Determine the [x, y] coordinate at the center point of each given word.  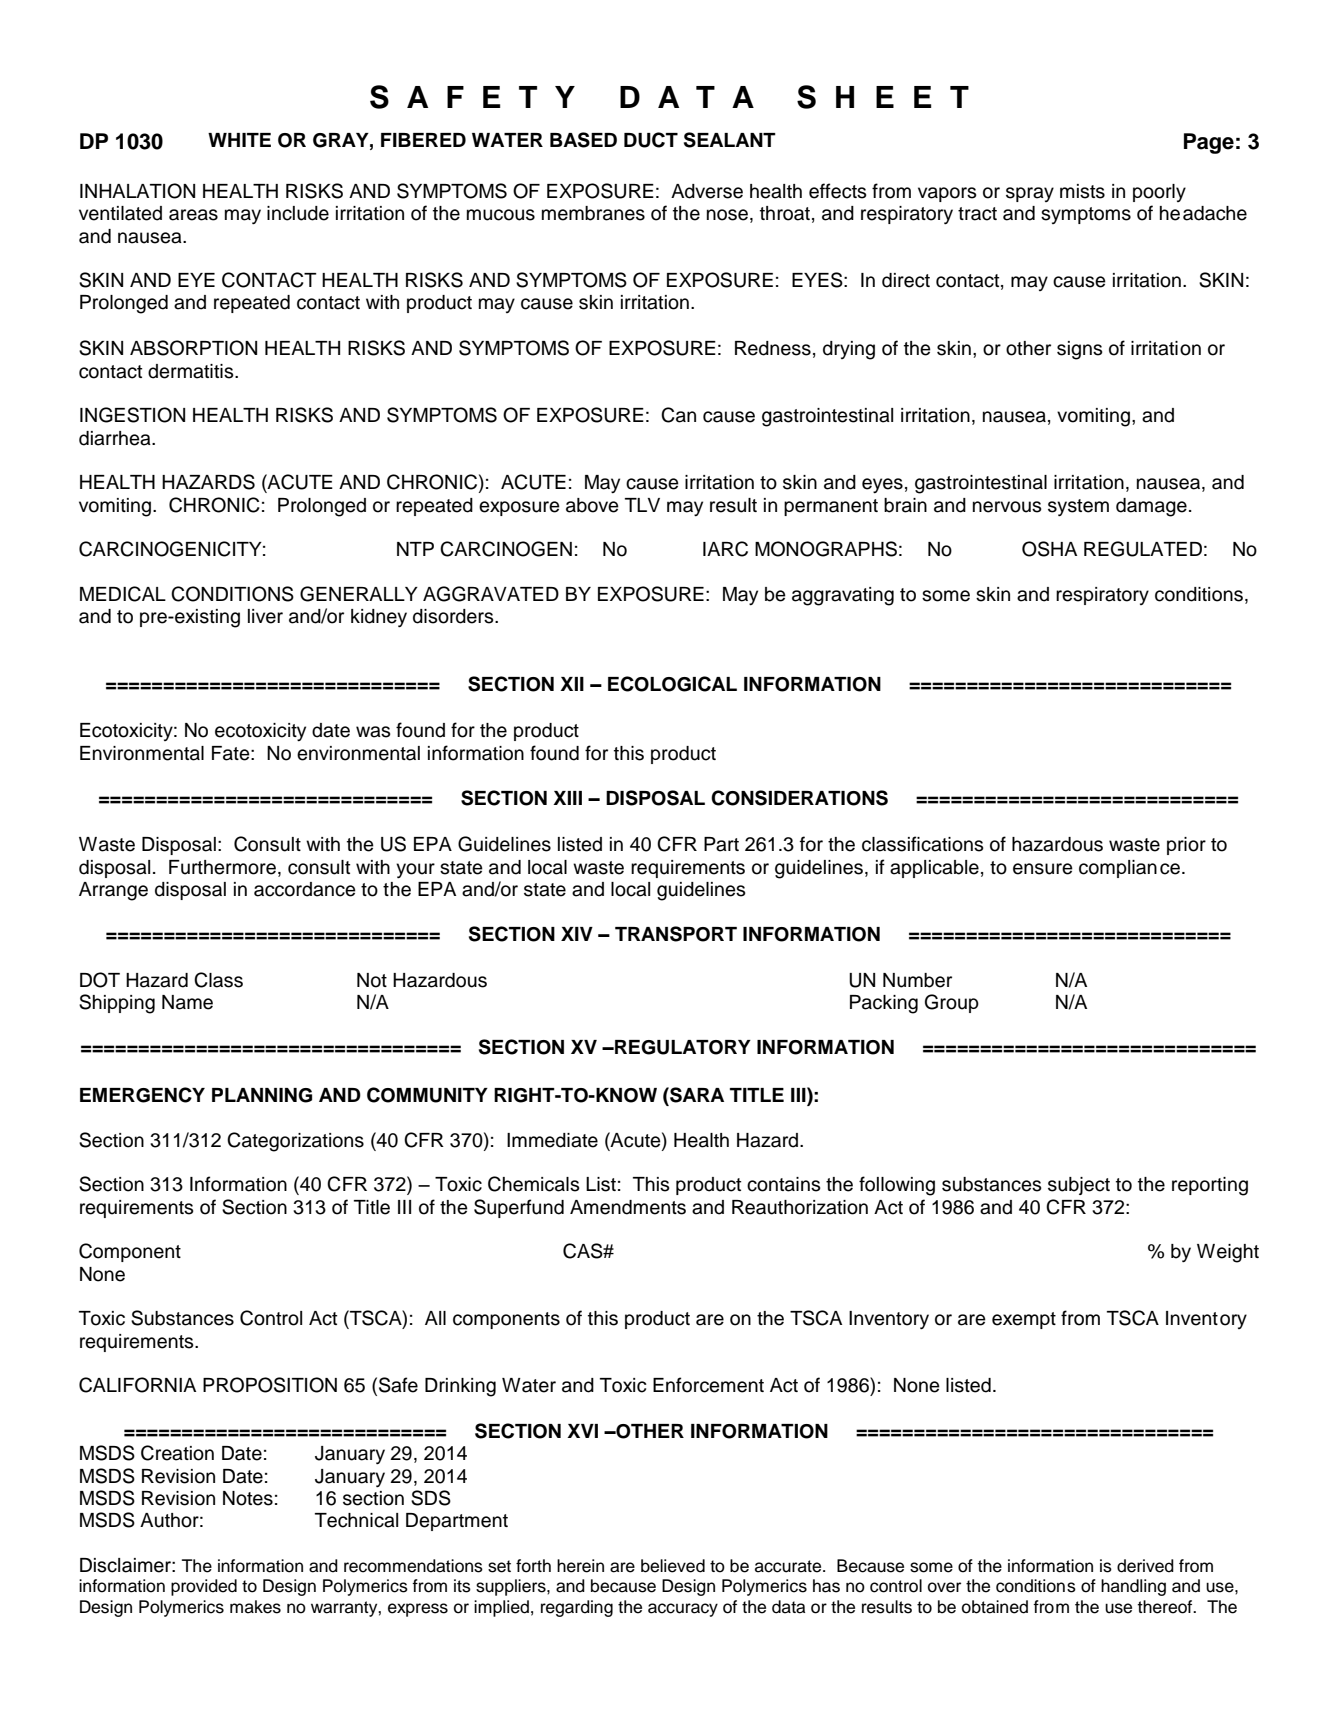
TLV [642, 505]
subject [1079, 1186]
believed [673, 1566]
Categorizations [295, 1142]
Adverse [707, 191]
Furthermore [222, 867]
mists [1082, 191]
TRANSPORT [676, 934]
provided [204, 1587]
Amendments [628, 1207]
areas [193, 215]
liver [265, 616]
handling [1133, 1587]
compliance [1129, 869]
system [1078, 507]
